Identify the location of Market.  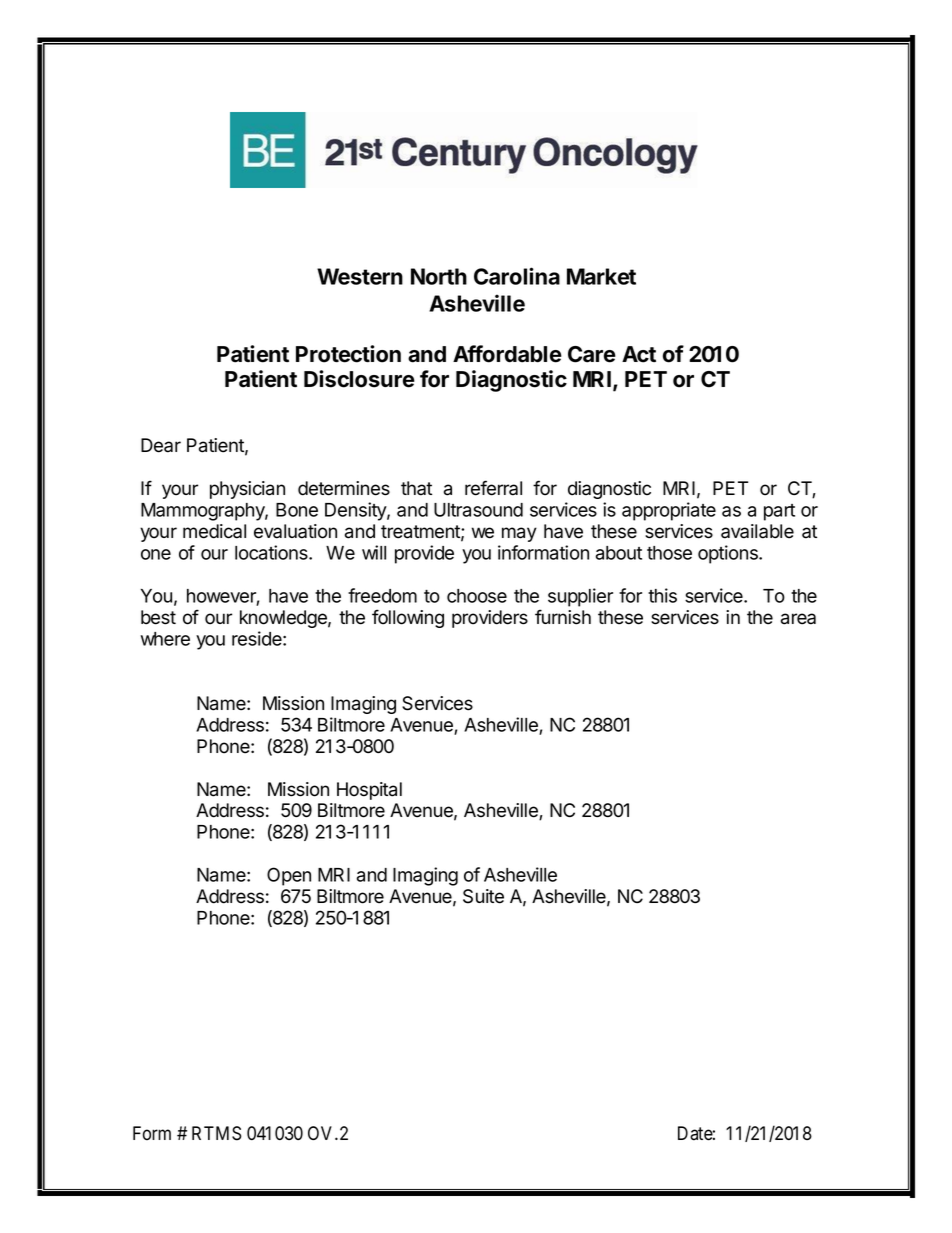
(601, 276).
